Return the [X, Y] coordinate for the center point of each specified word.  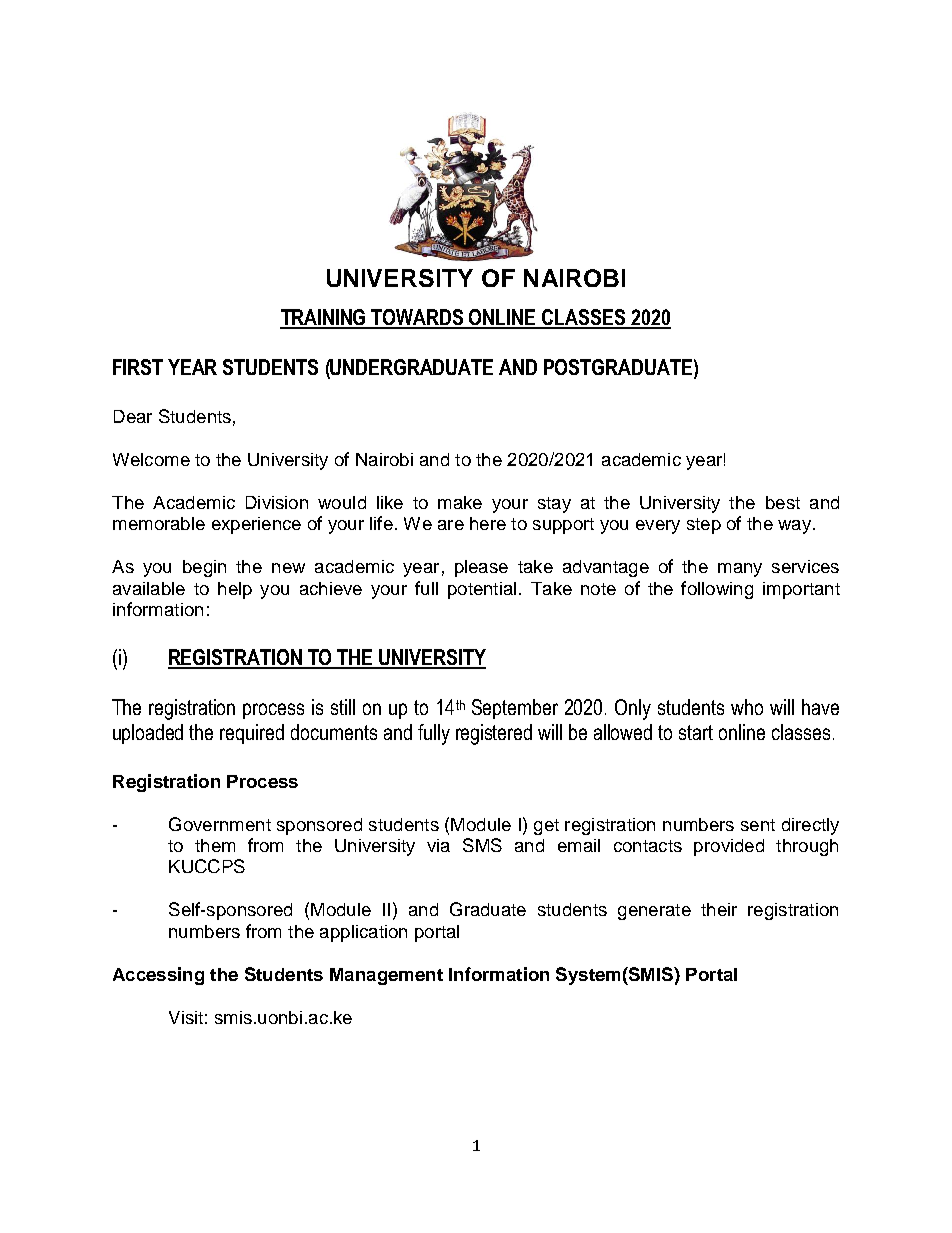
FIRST [138, 367]
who [747, 707]
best [783, 502]
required [252, 734]
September [515, 709]
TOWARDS [418, 318]
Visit [186, 1017]
